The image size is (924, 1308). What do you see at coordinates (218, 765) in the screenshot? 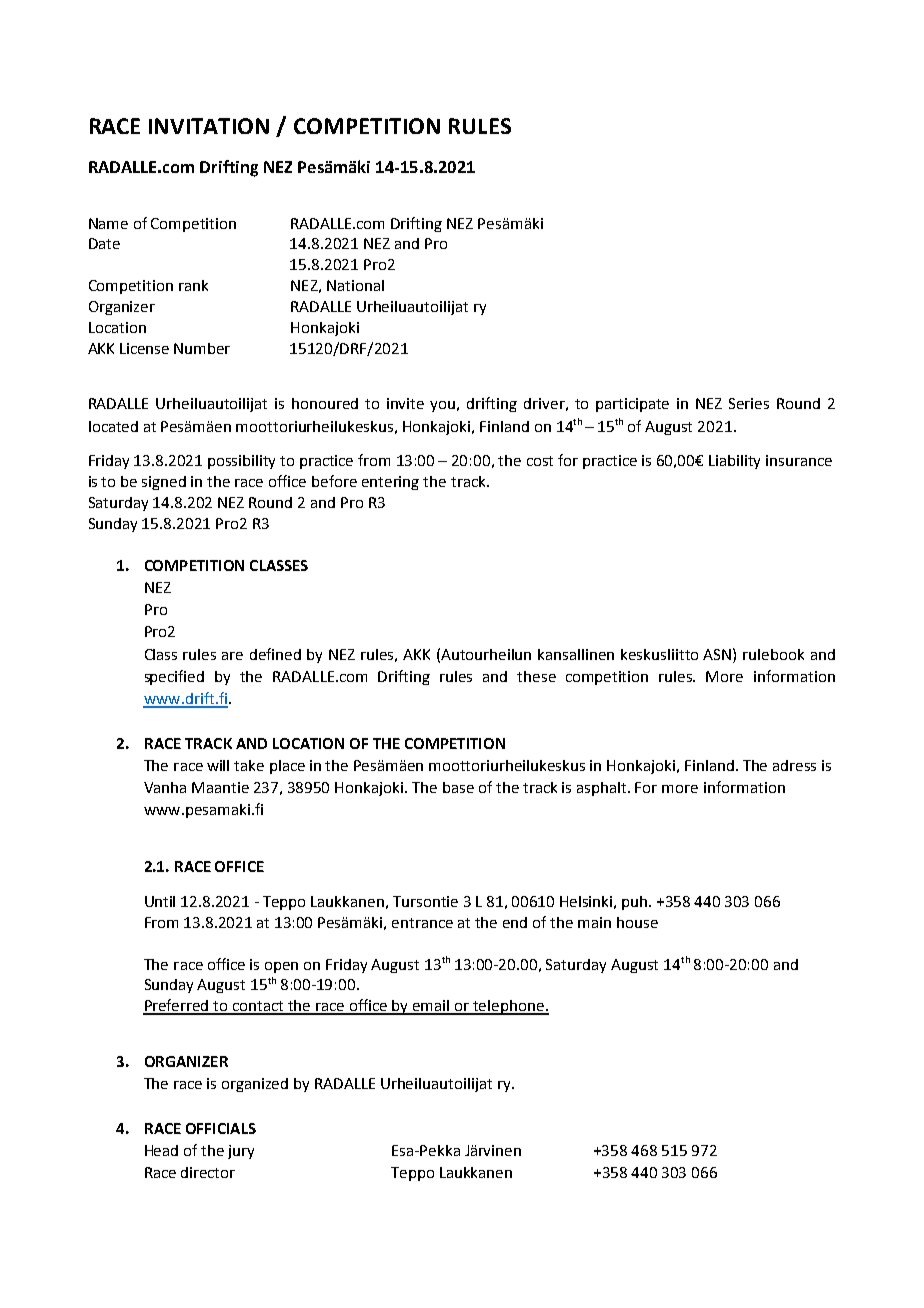
I see `will` at bounding box center [218, 765].
